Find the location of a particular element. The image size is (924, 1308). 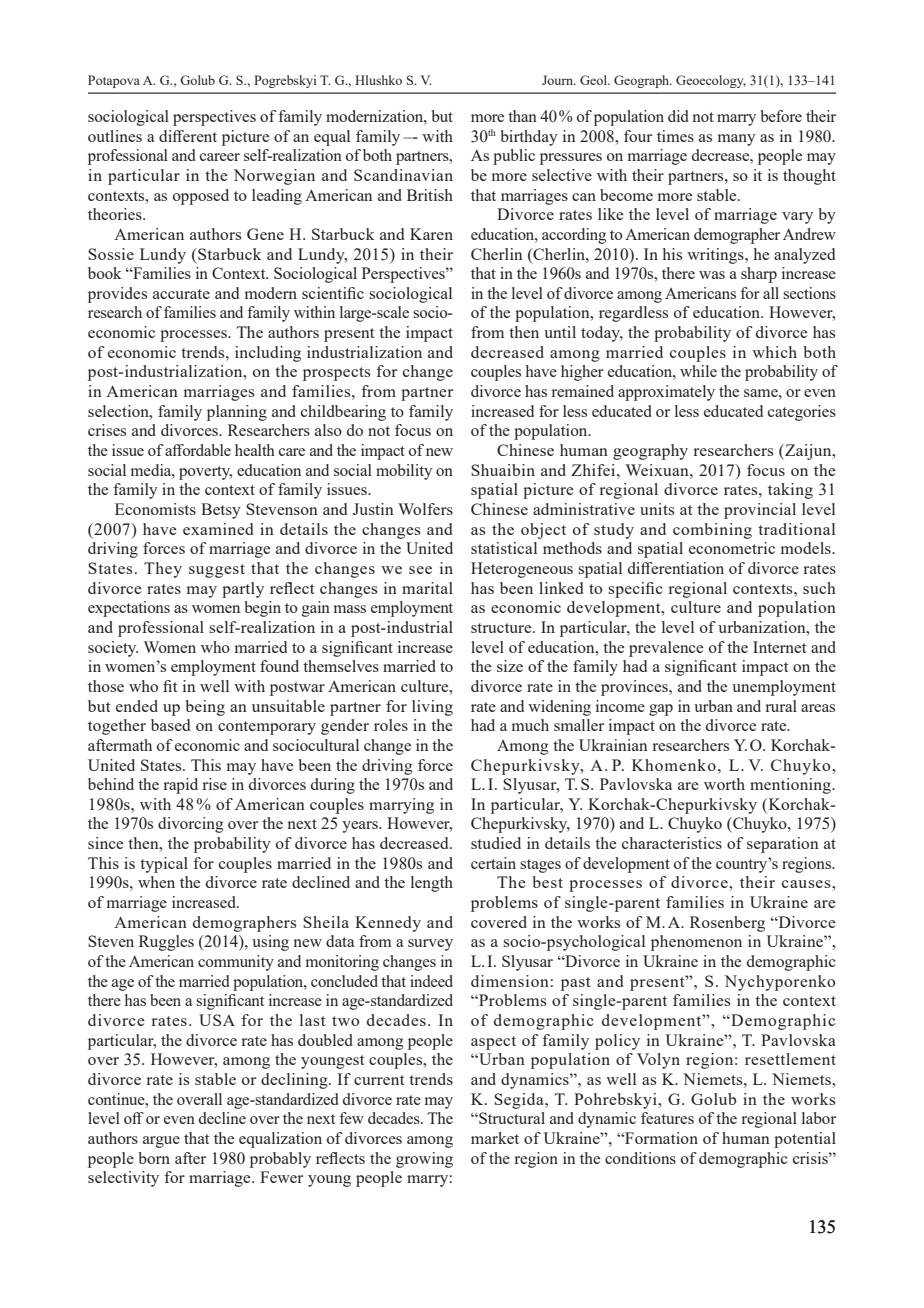

length is located at coordinates (432, 884).
